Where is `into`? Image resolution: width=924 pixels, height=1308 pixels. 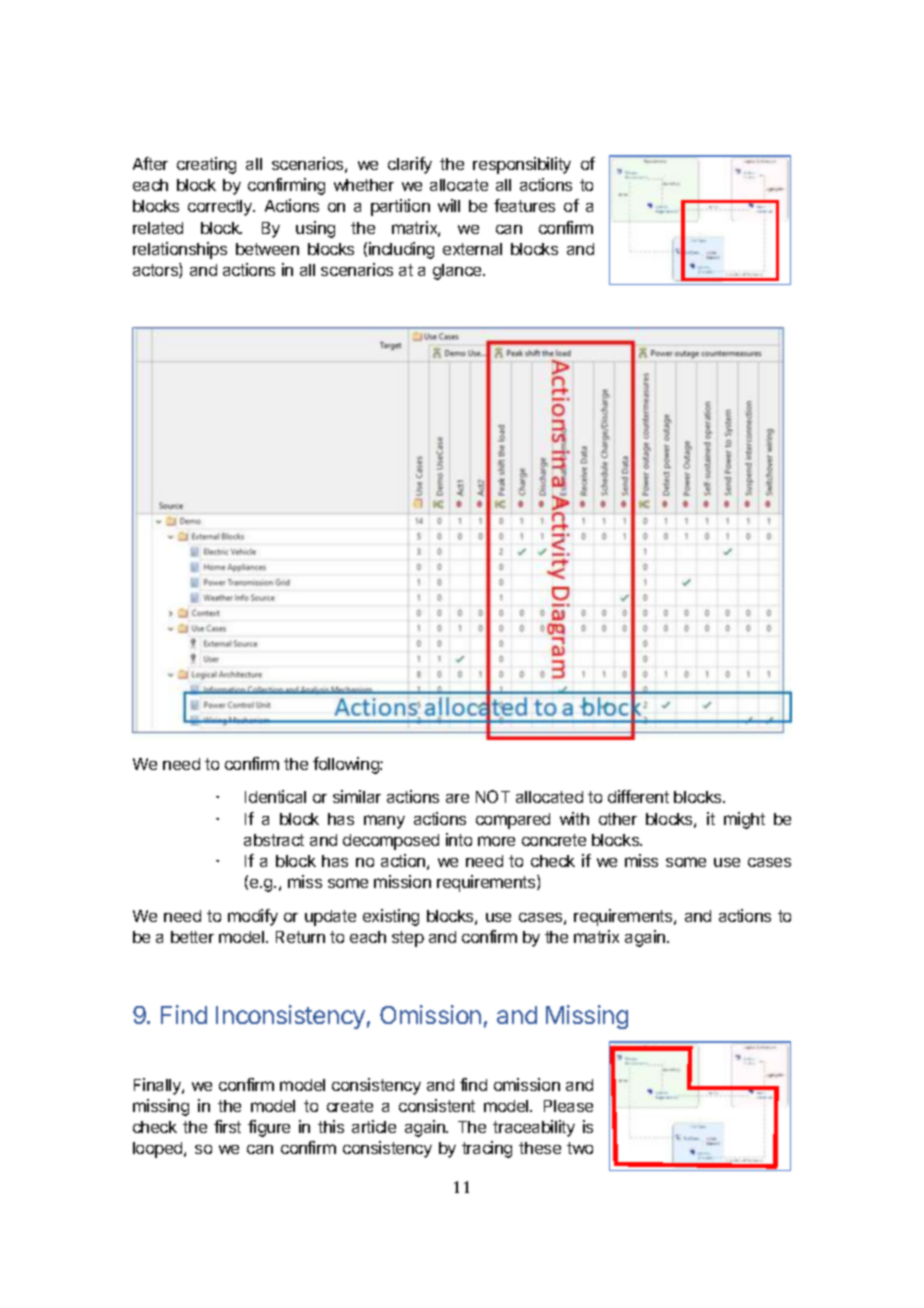
into is located at coordinates (459, 839).
